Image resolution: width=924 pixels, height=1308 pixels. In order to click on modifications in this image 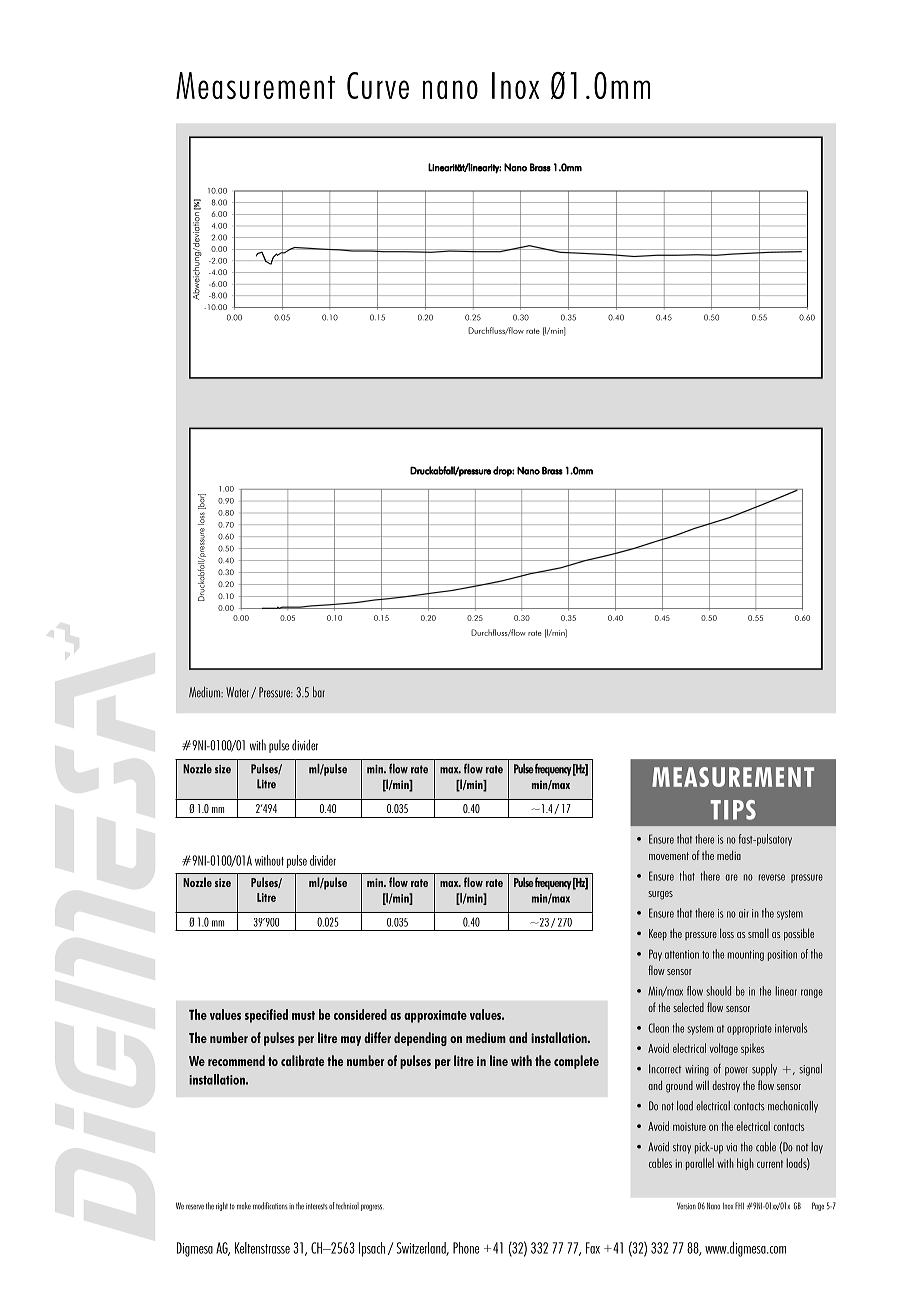, I will do `click(270, 1206)`.
